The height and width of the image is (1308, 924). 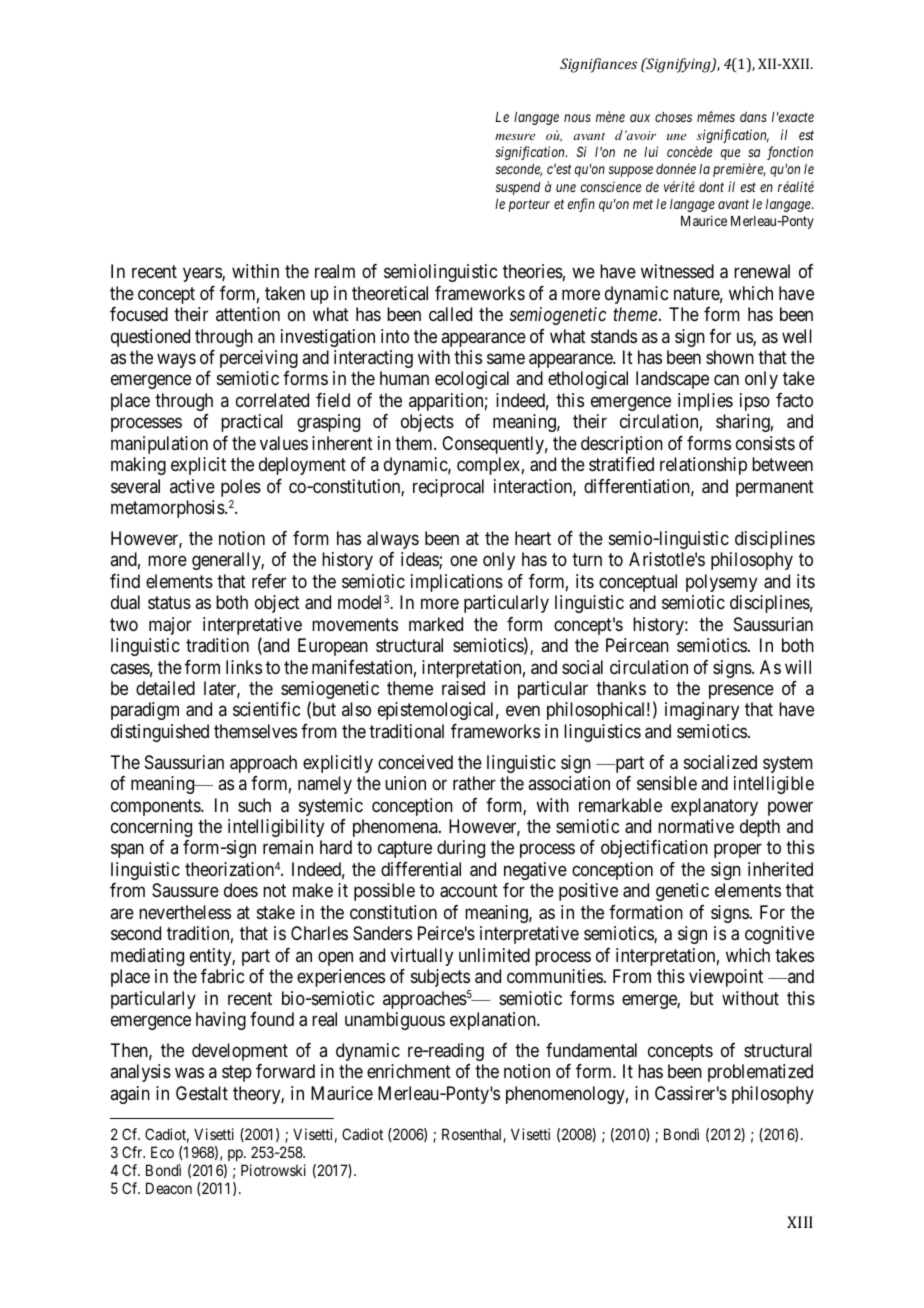 I want to click on links, so click(x=244, y=667).
